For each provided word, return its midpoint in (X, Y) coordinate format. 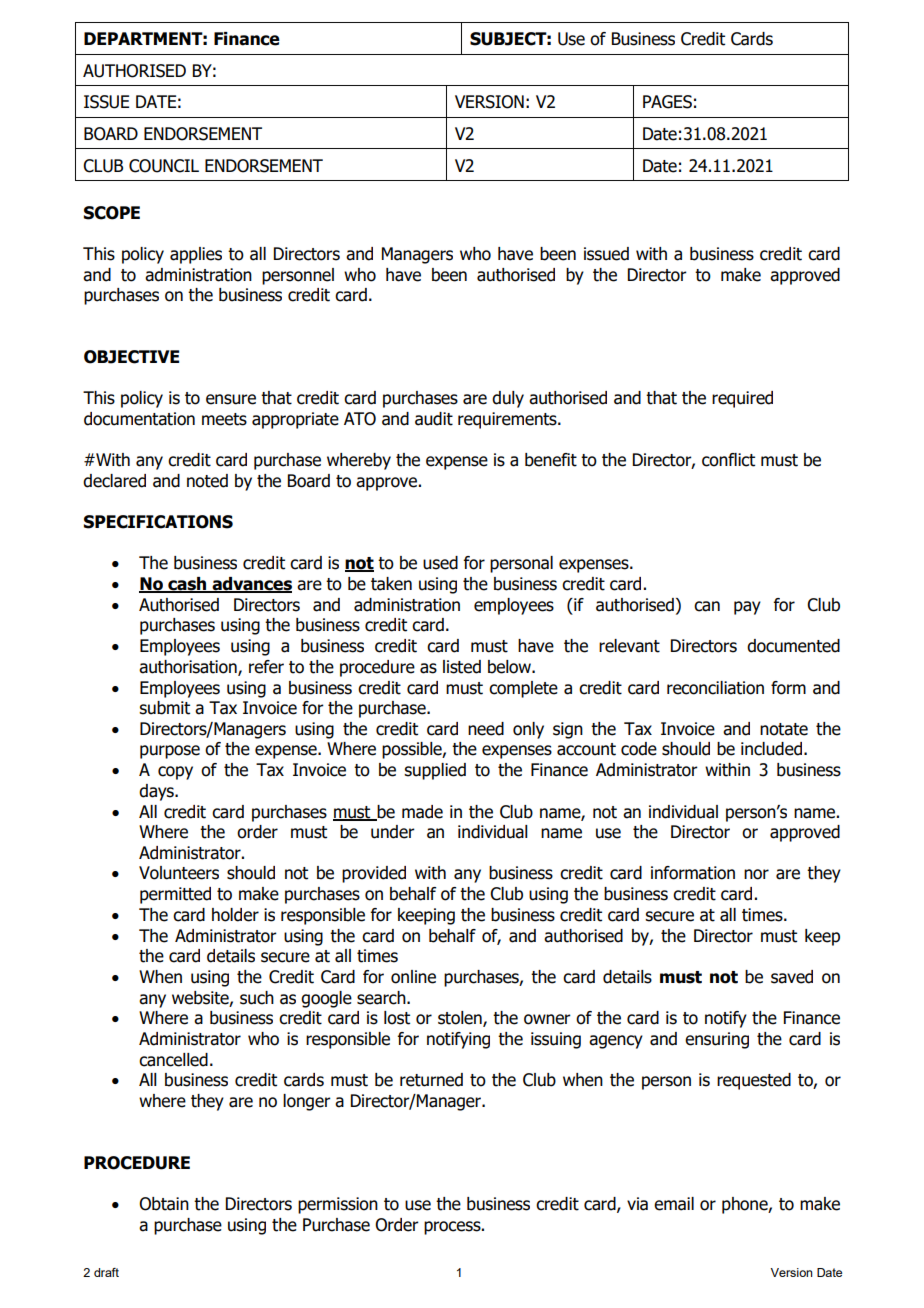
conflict (728, 460)
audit (434, 419)
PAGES (667, 102)
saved (792, 977)
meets (224, 419)
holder (235, 915)
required (742, 399)
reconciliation (715, 688)
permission (338, 1205)
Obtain (164, 1204)
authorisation (189, 668)
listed (462, 667)
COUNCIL (164, 166)
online (413, 977)
